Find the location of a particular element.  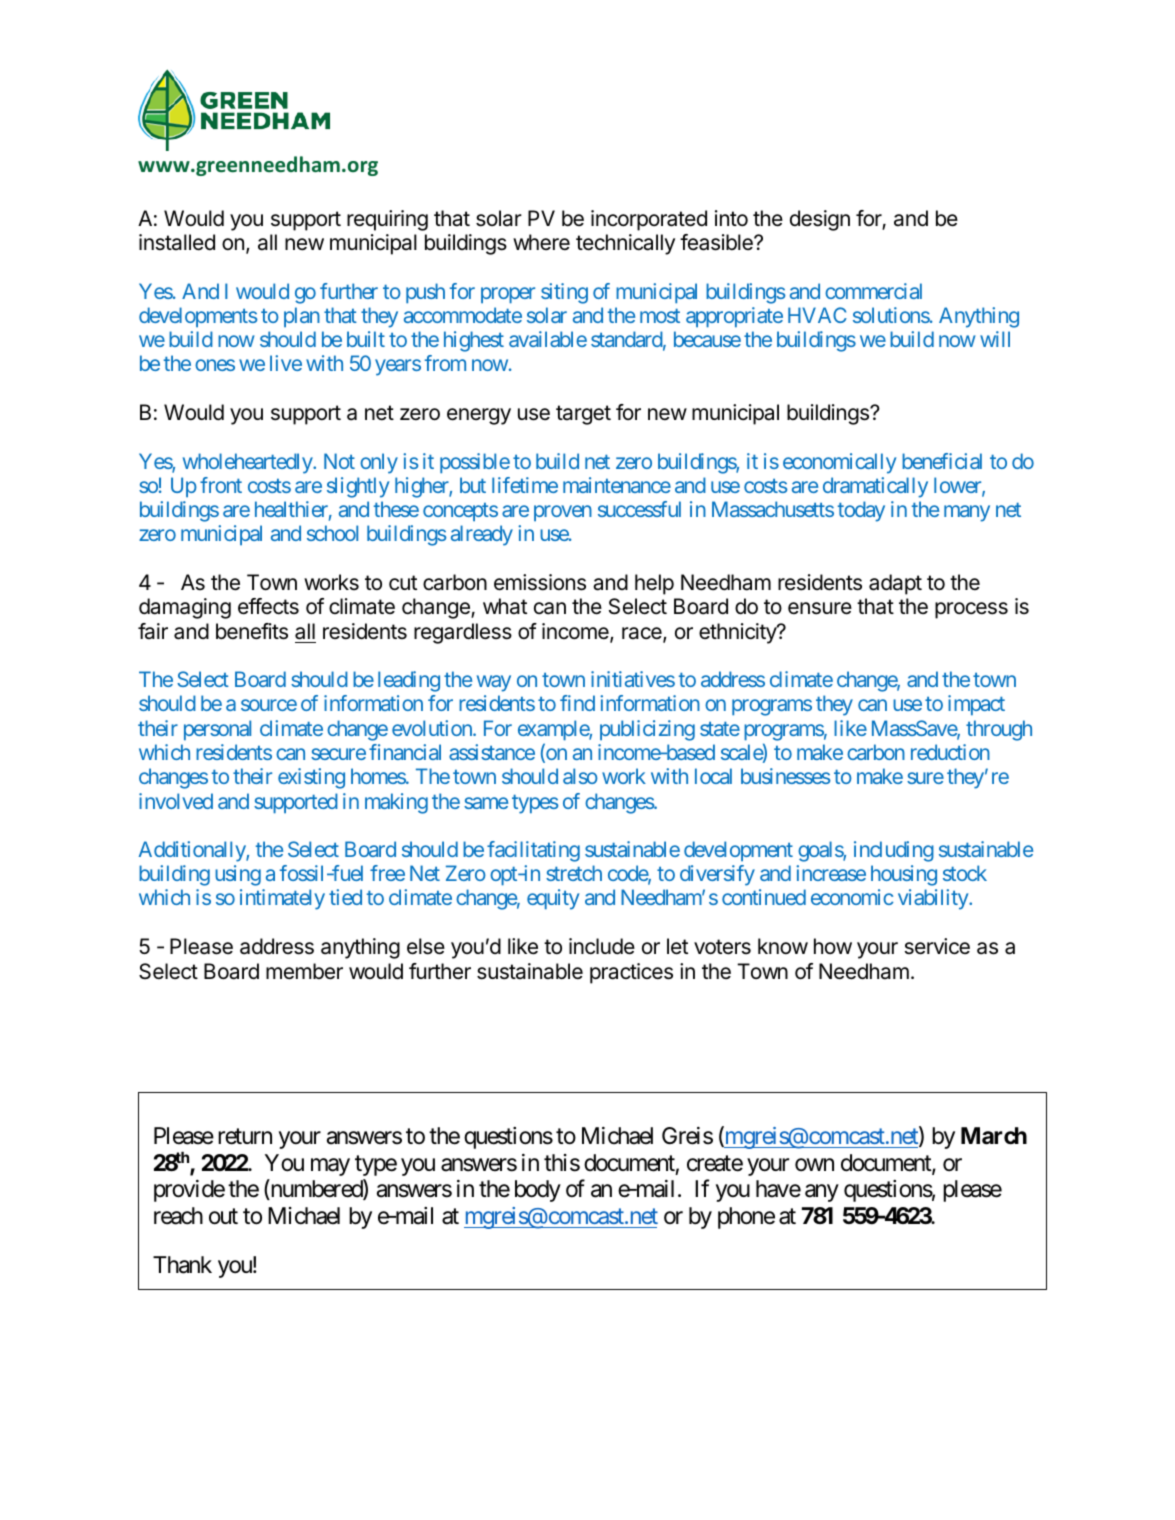

commercial is located at coordinates (873, 291).
